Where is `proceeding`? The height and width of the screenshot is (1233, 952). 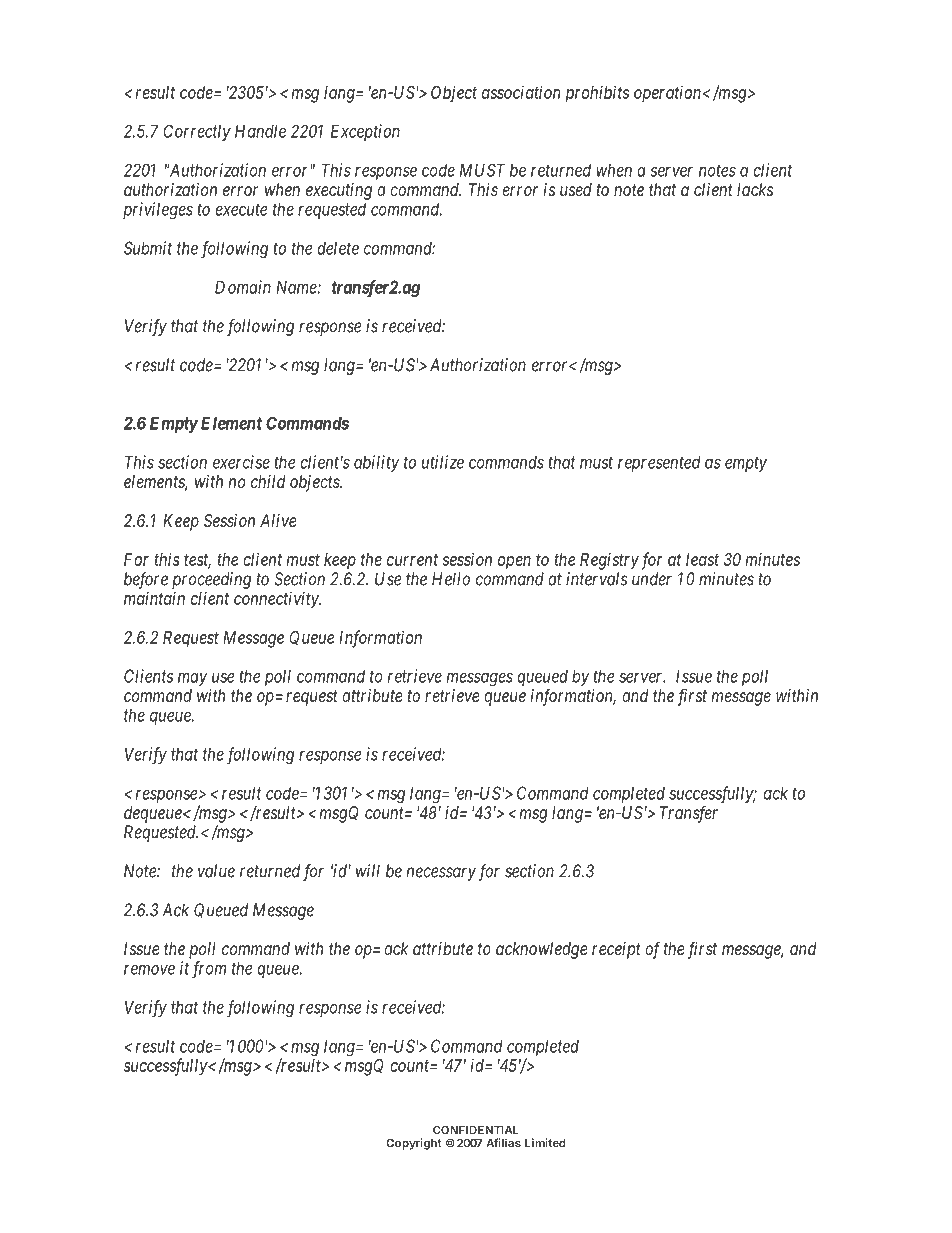 proceeding is located at coordinates (211, 580).
